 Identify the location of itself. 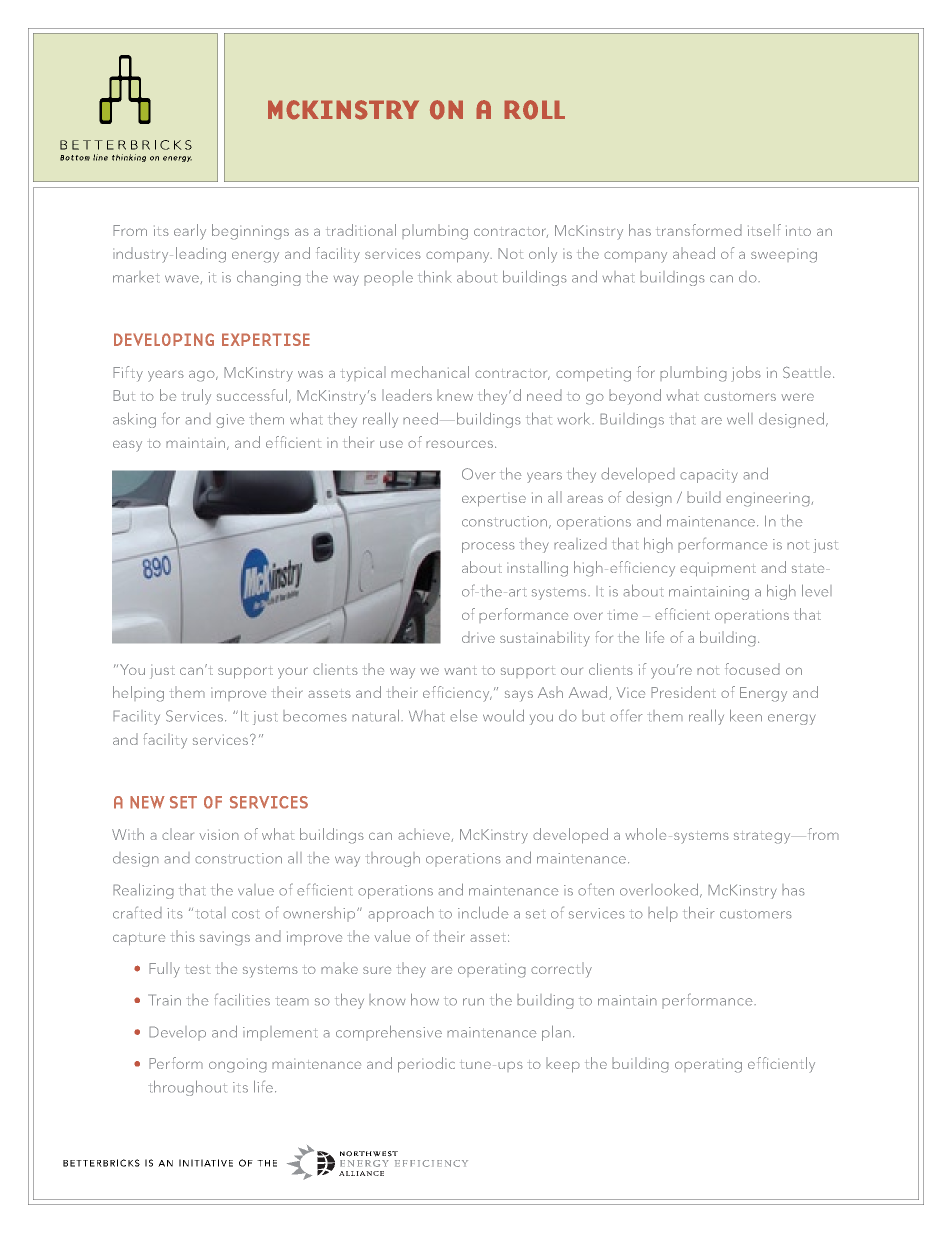
(764, 230).
